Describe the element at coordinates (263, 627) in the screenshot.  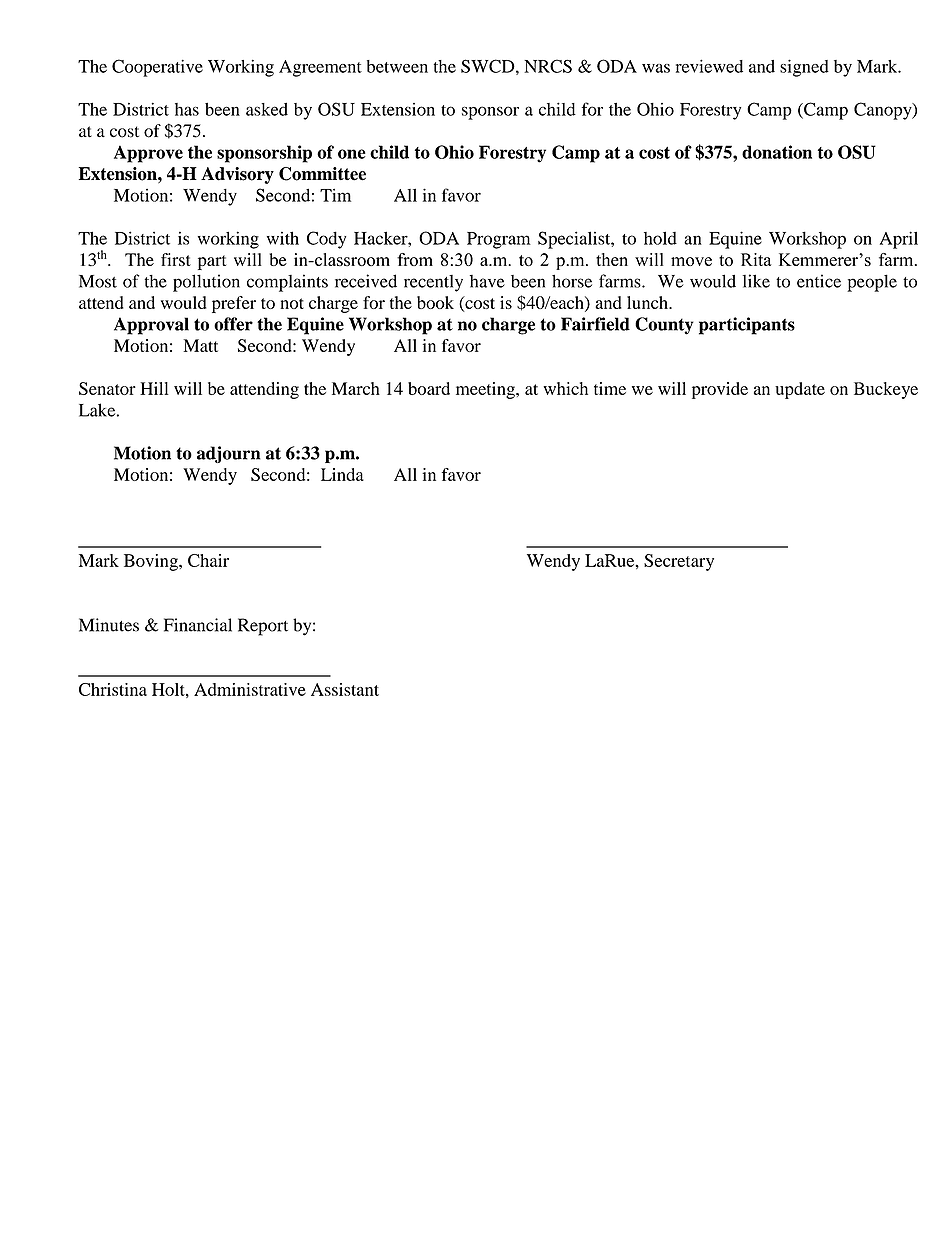
I see `Report` at that location.
